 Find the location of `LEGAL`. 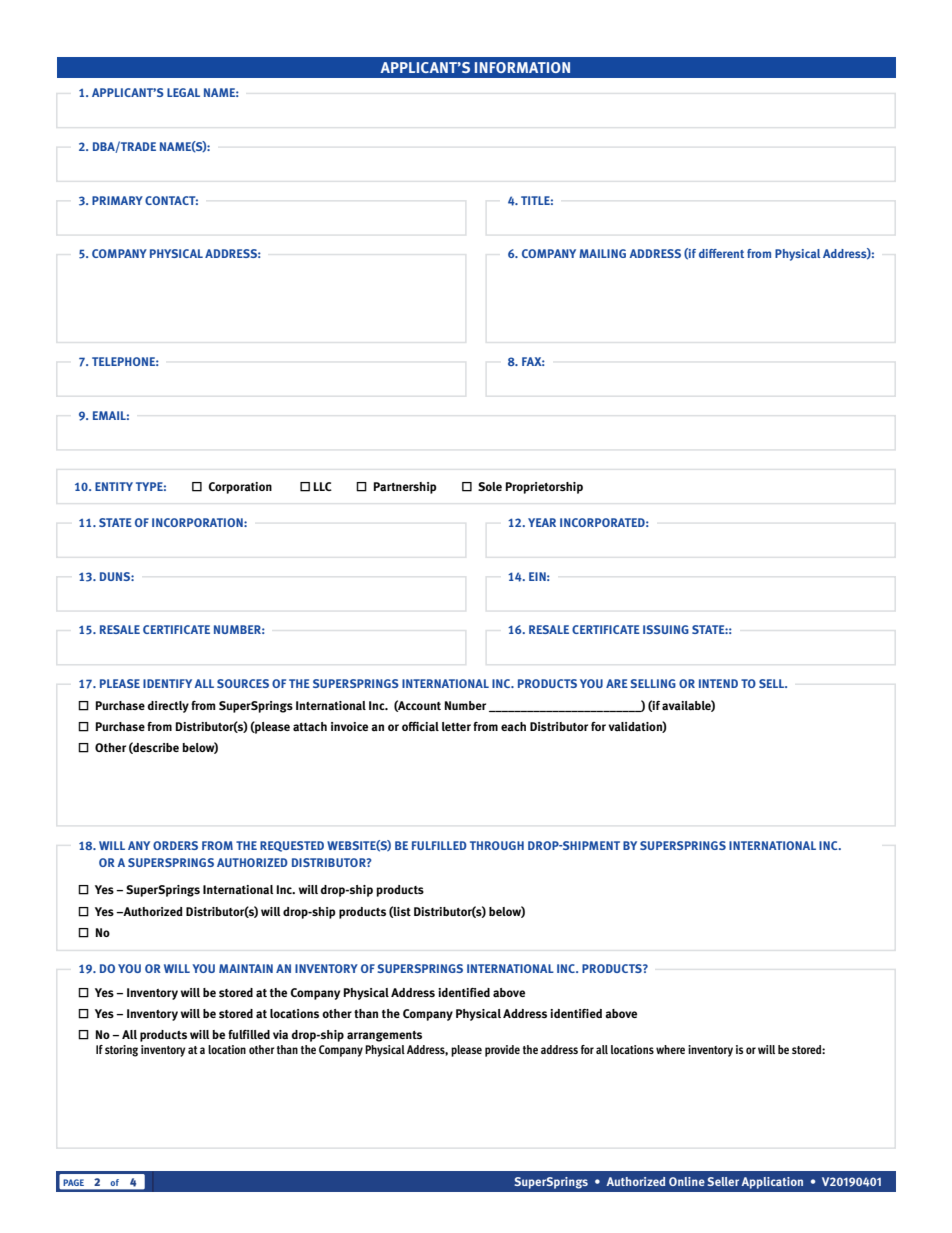

LEGAL is located at coordinates (183, 92).
